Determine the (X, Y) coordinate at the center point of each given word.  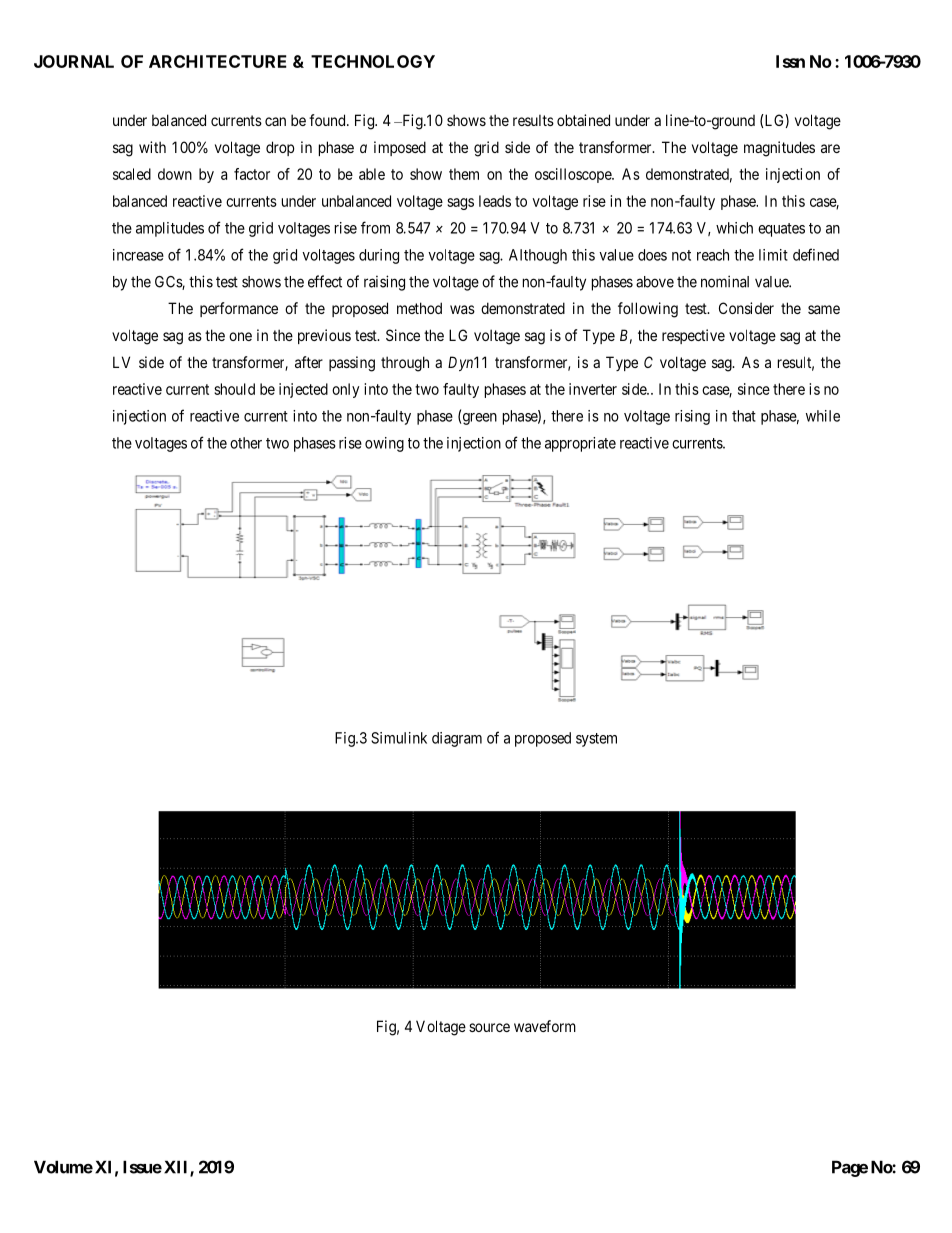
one (240, 336)
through (405, 364)
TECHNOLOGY (373, 61)
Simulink (399, 738)
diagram (457, 739)
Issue (142, 1167)
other (246, 443)
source (489, 1027)
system (596, 740)
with (152, 147)
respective (693, 336)
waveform (545, 1026)
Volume (63, 1167)
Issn (790, 61)
